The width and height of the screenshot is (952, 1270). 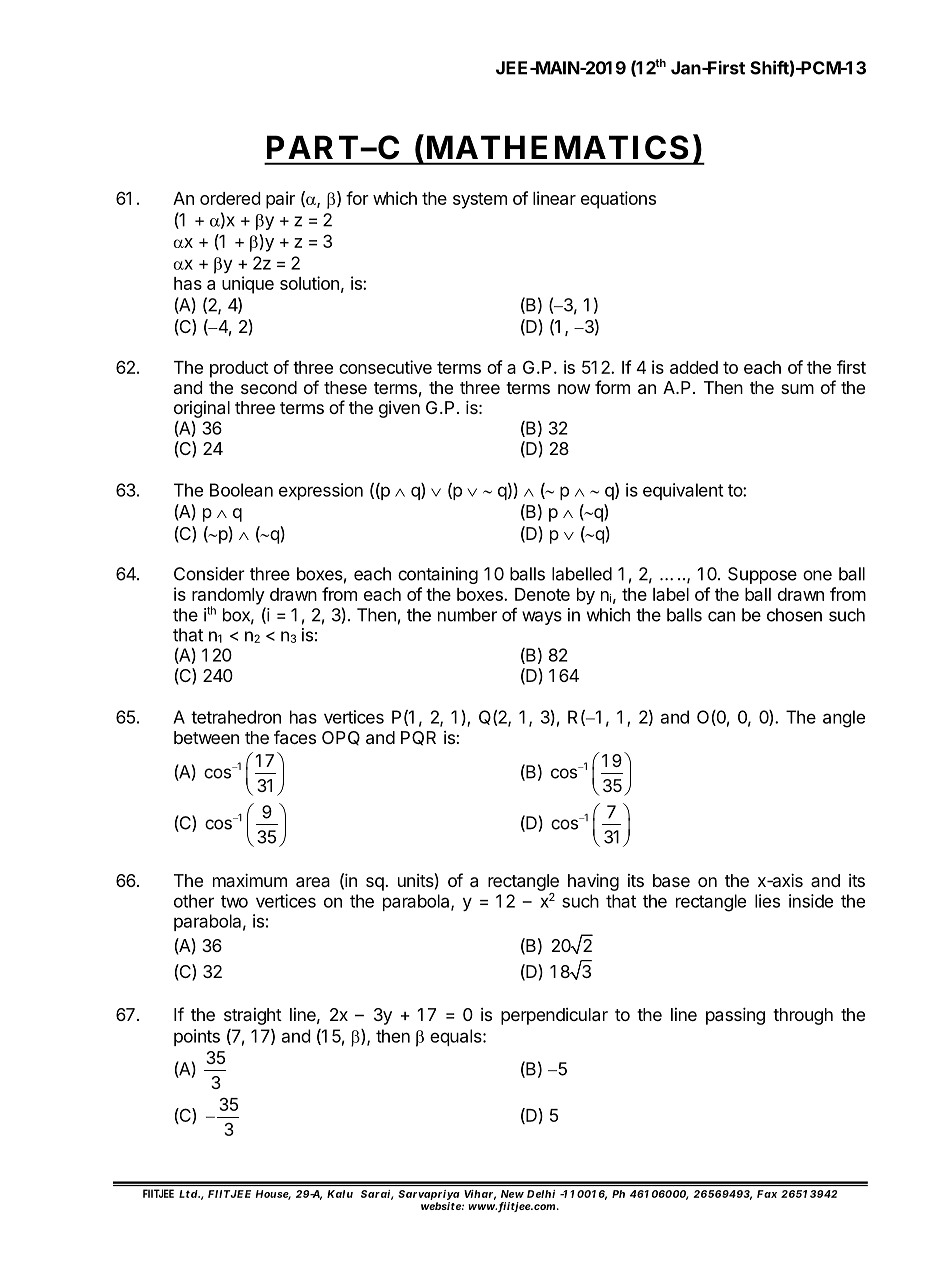 I want to click on now, so click(x=574, y=389).
